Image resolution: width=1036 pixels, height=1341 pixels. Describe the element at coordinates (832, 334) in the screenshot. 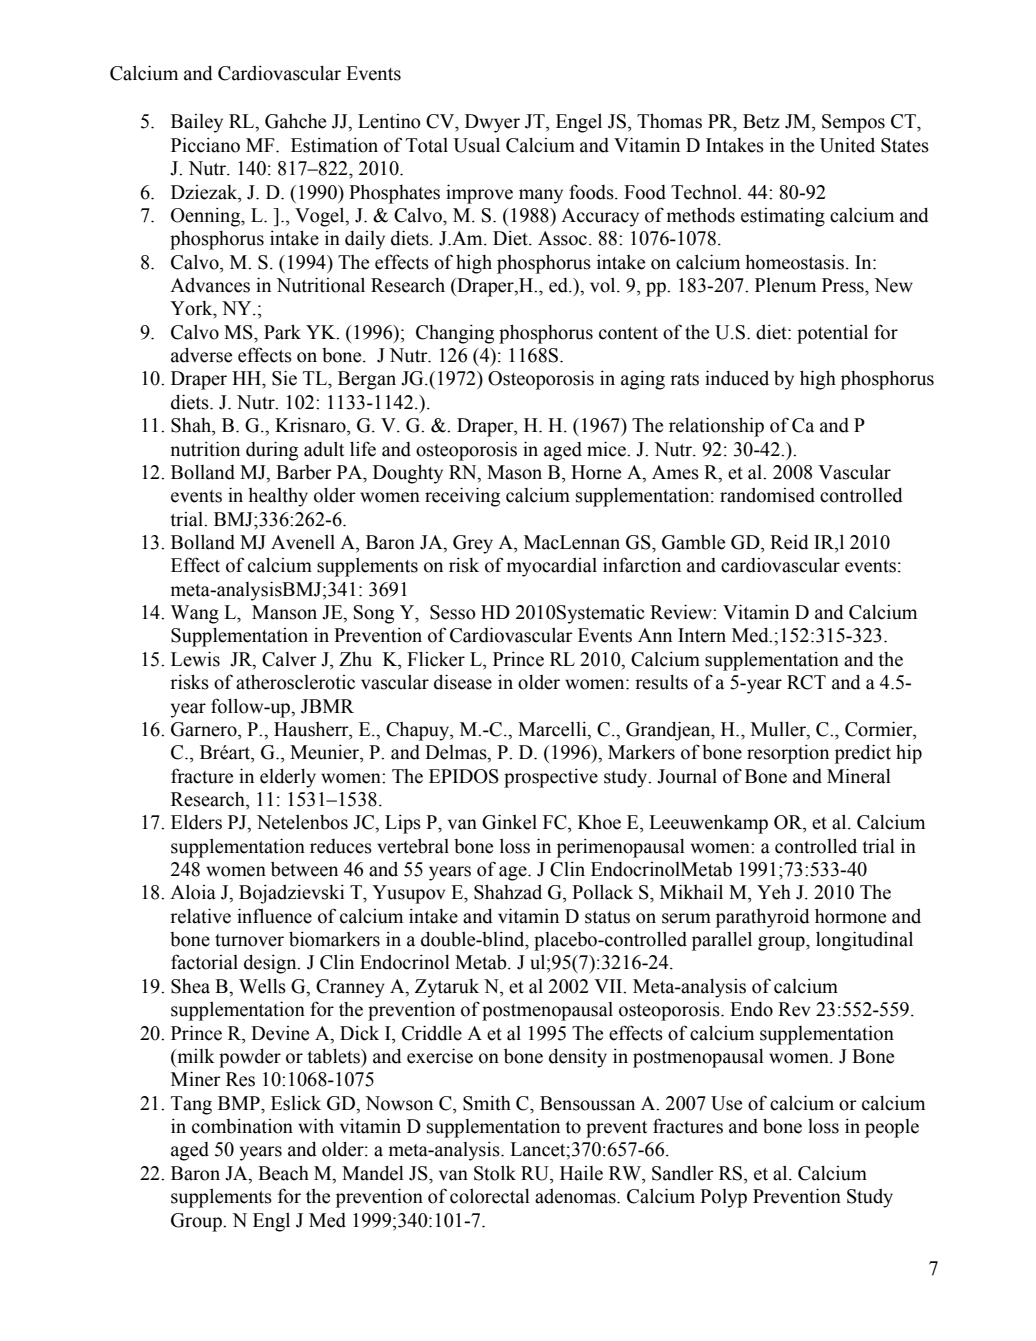

I see `potential` at that location.
